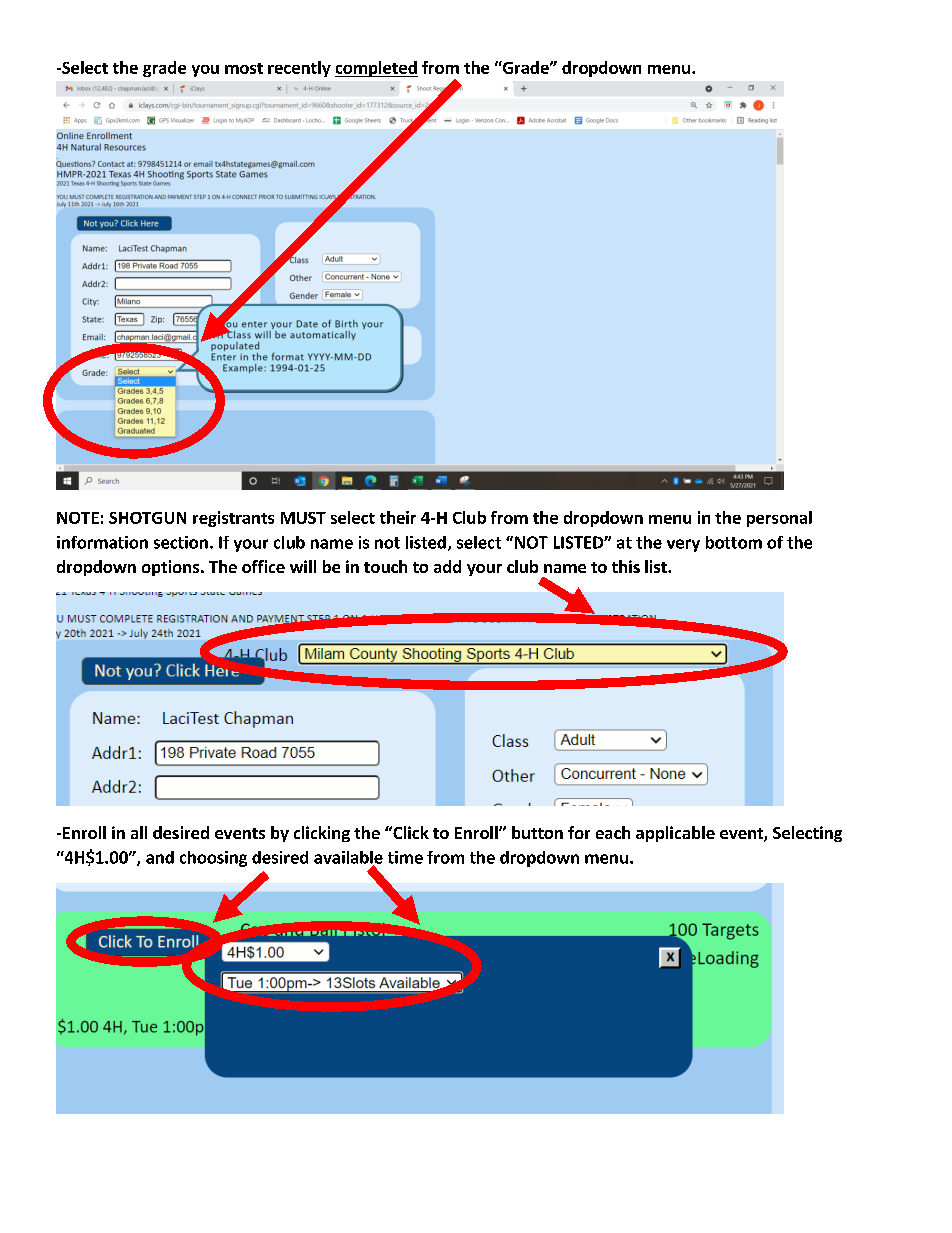 The image size is (952, 1233). I want to click on most, so click(244, 68).
